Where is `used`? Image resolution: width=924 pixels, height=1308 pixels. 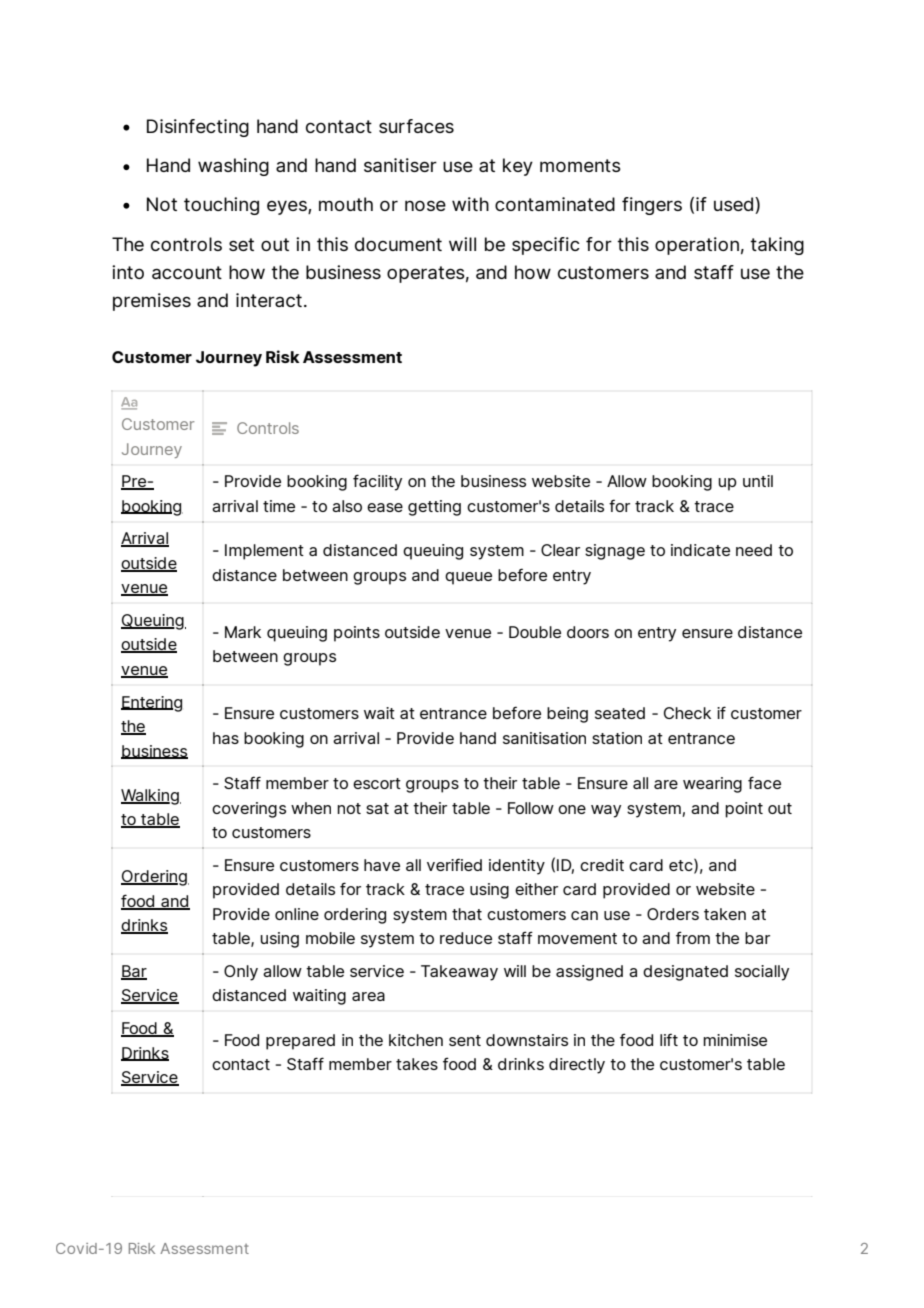
used is located at coordinates (735, 205).
